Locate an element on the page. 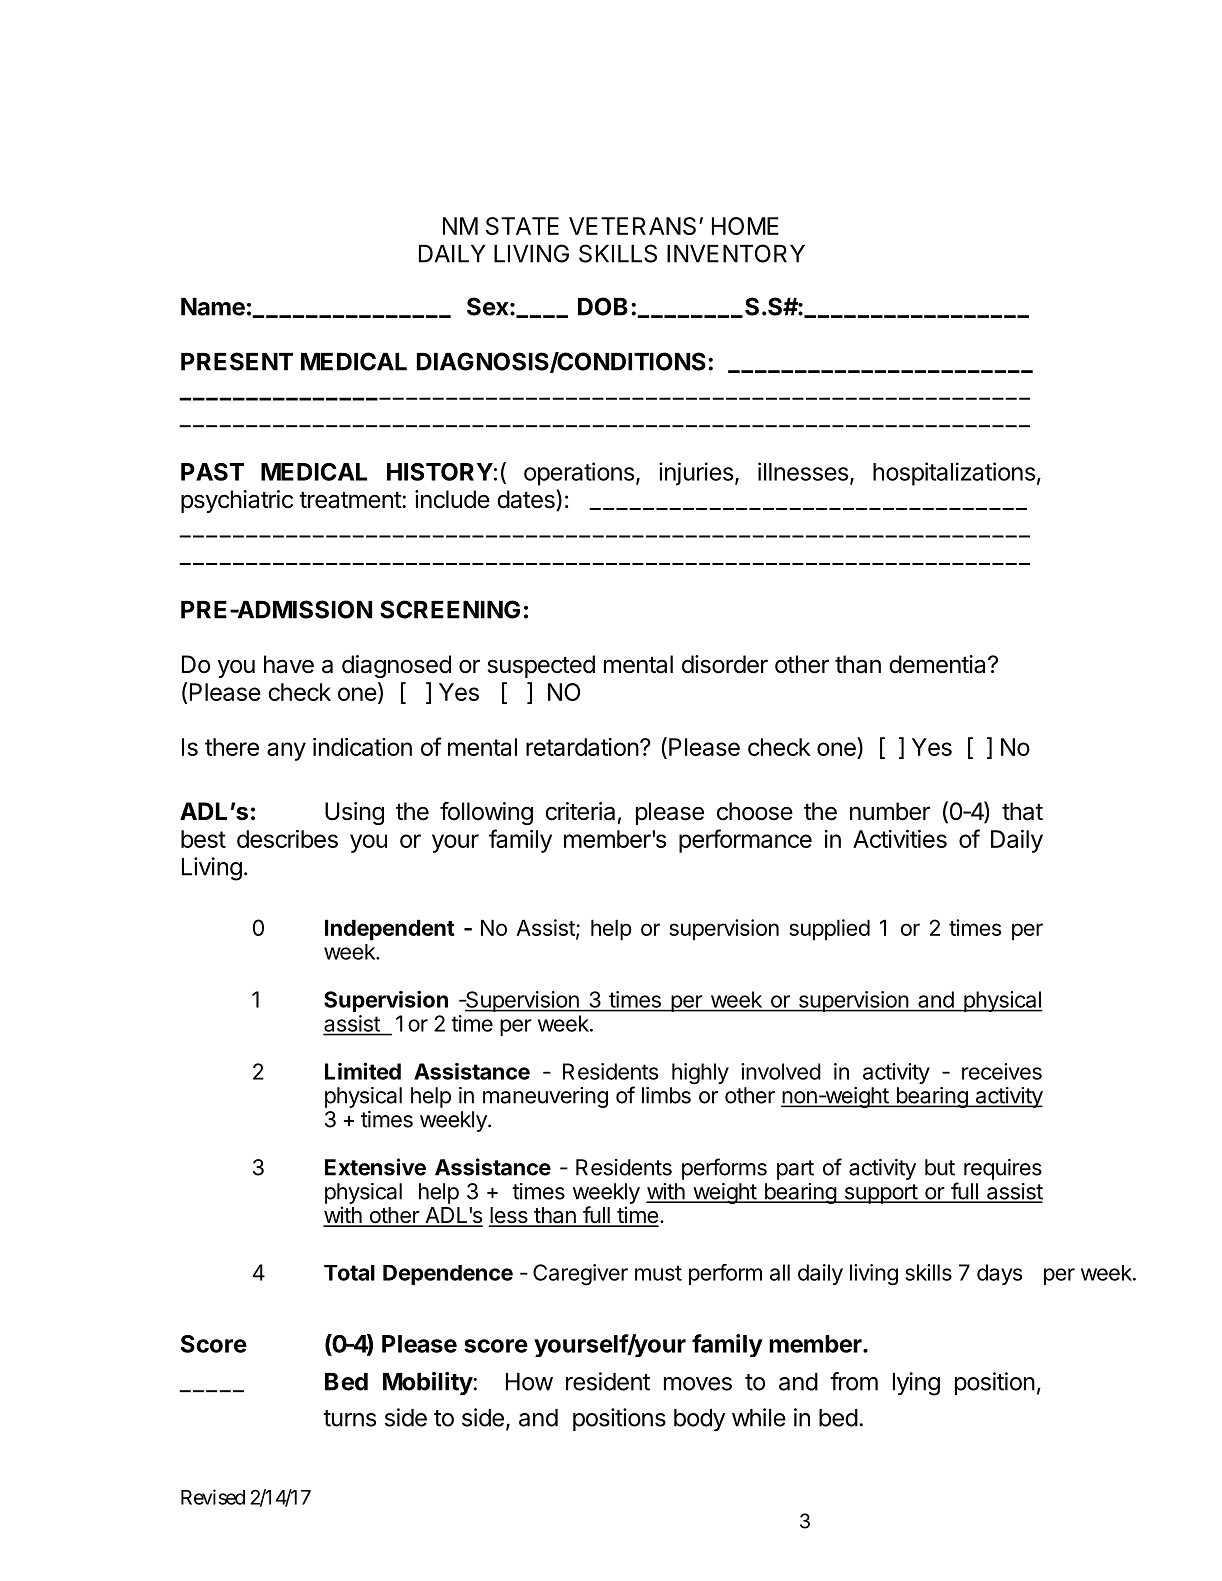  Extensive is located at coordinates (375, 1167).
